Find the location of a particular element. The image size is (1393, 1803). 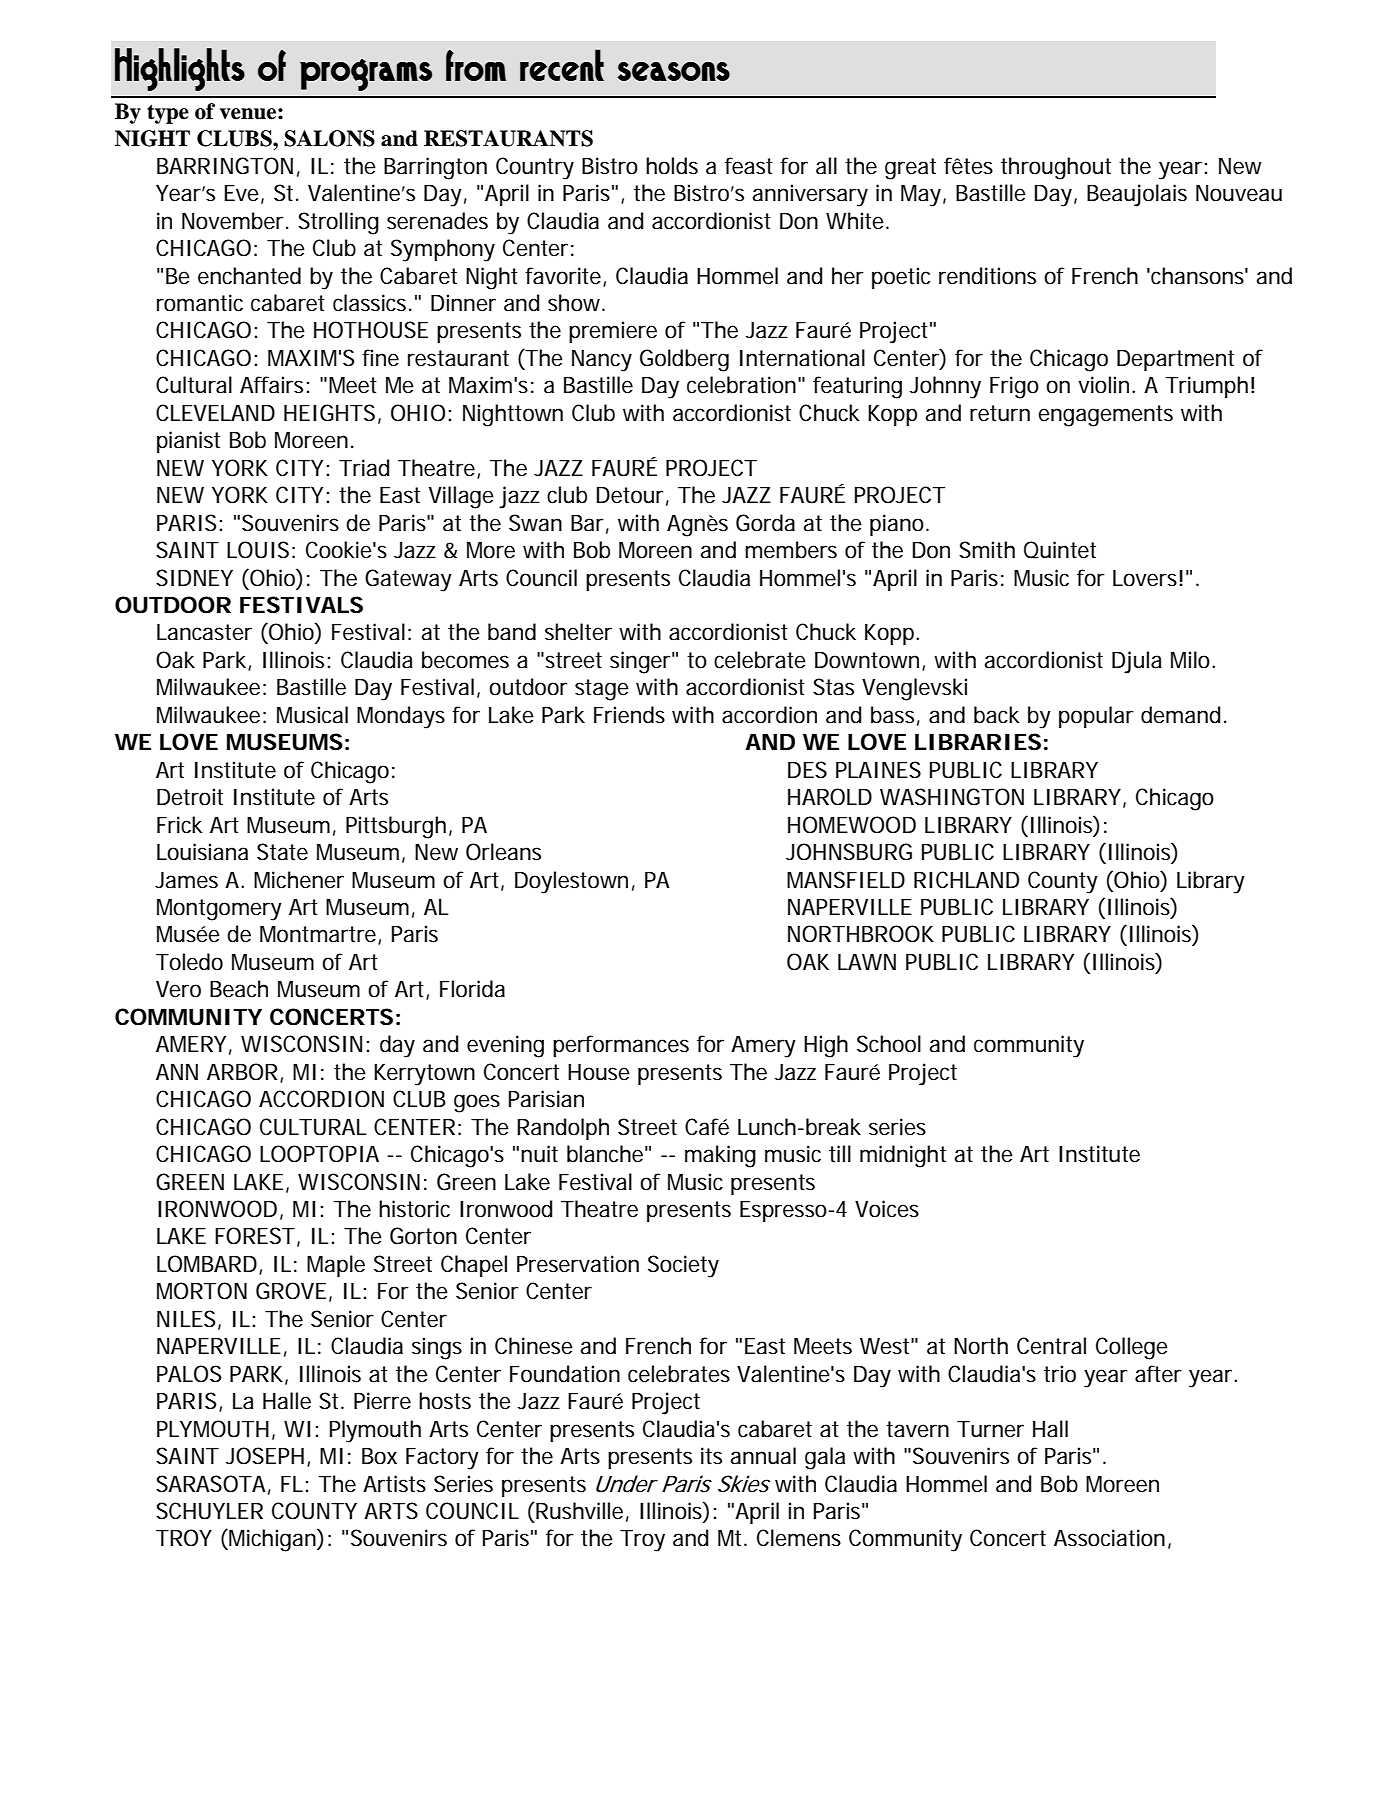

seasons is located at coordinates (673, 71).
